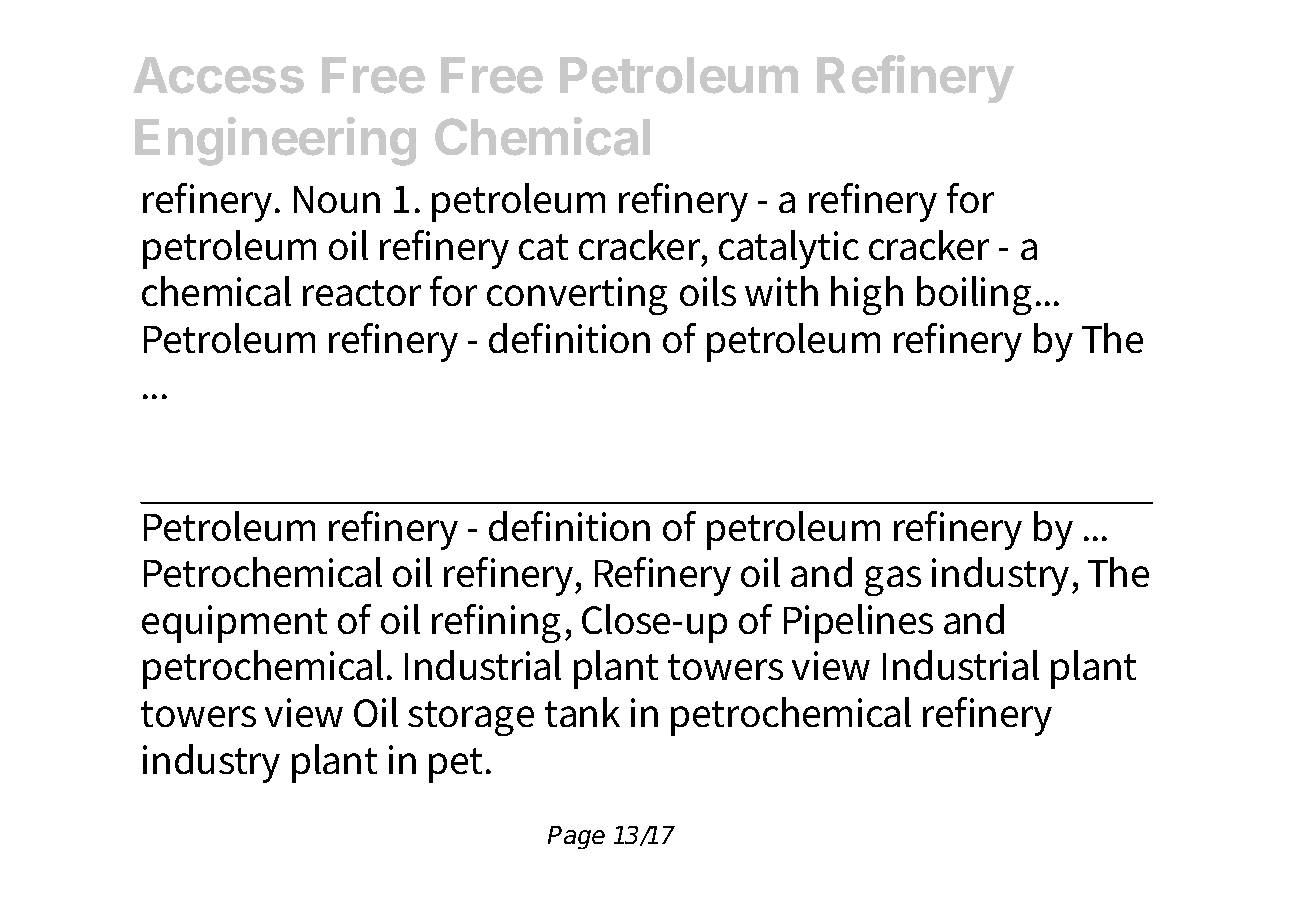  I want to click on Page, so click(576, 837).
